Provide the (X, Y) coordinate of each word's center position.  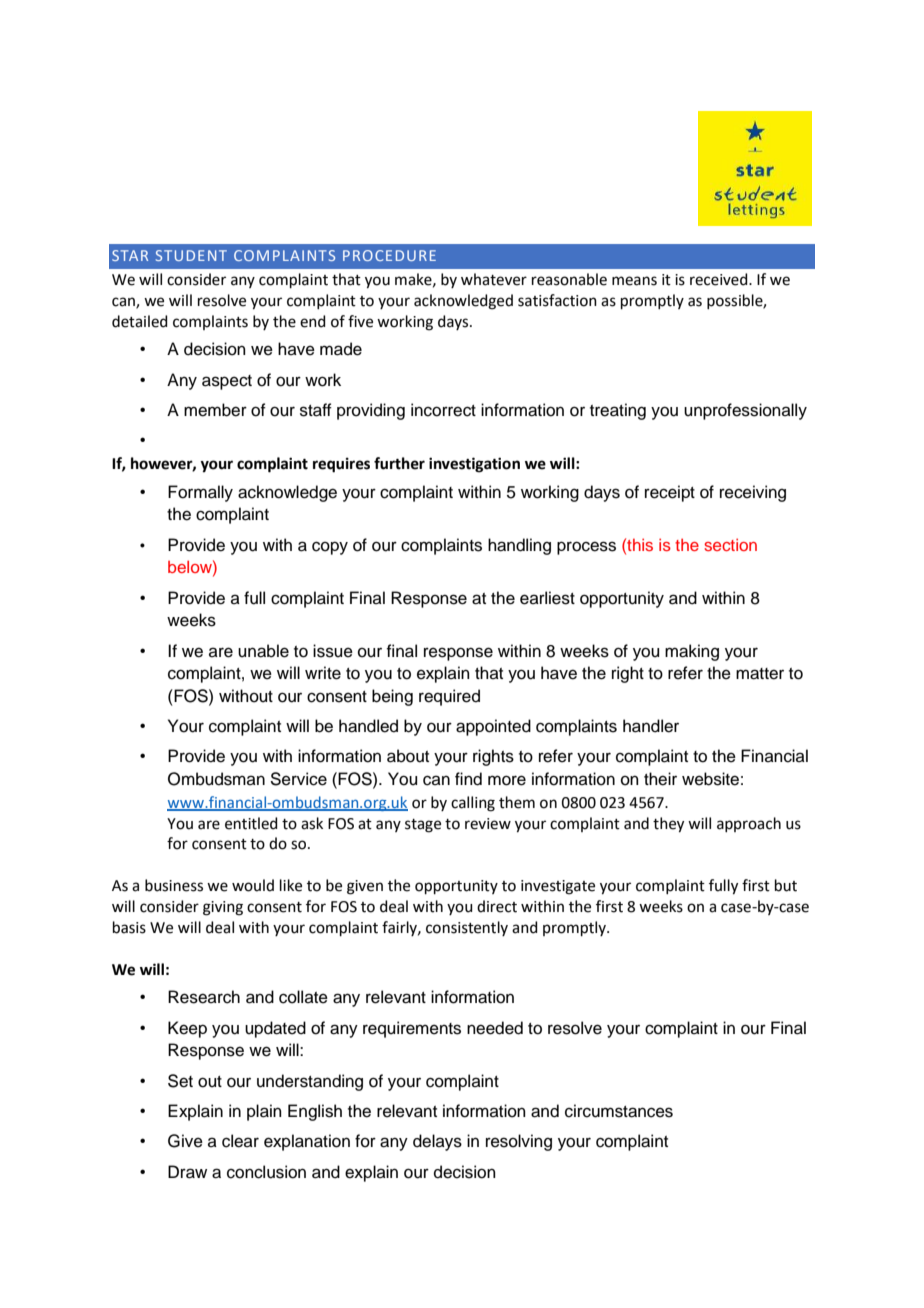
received (720, 279)
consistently (467, 928)
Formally (200, 493)
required (449, 697)
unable (263, 651)
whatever (494, 279)
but (786, 885)
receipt (670, 493)
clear (240, 1141)
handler (651, 726)
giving (223, 908)
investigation (474, 465)
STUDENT (191, 255)
